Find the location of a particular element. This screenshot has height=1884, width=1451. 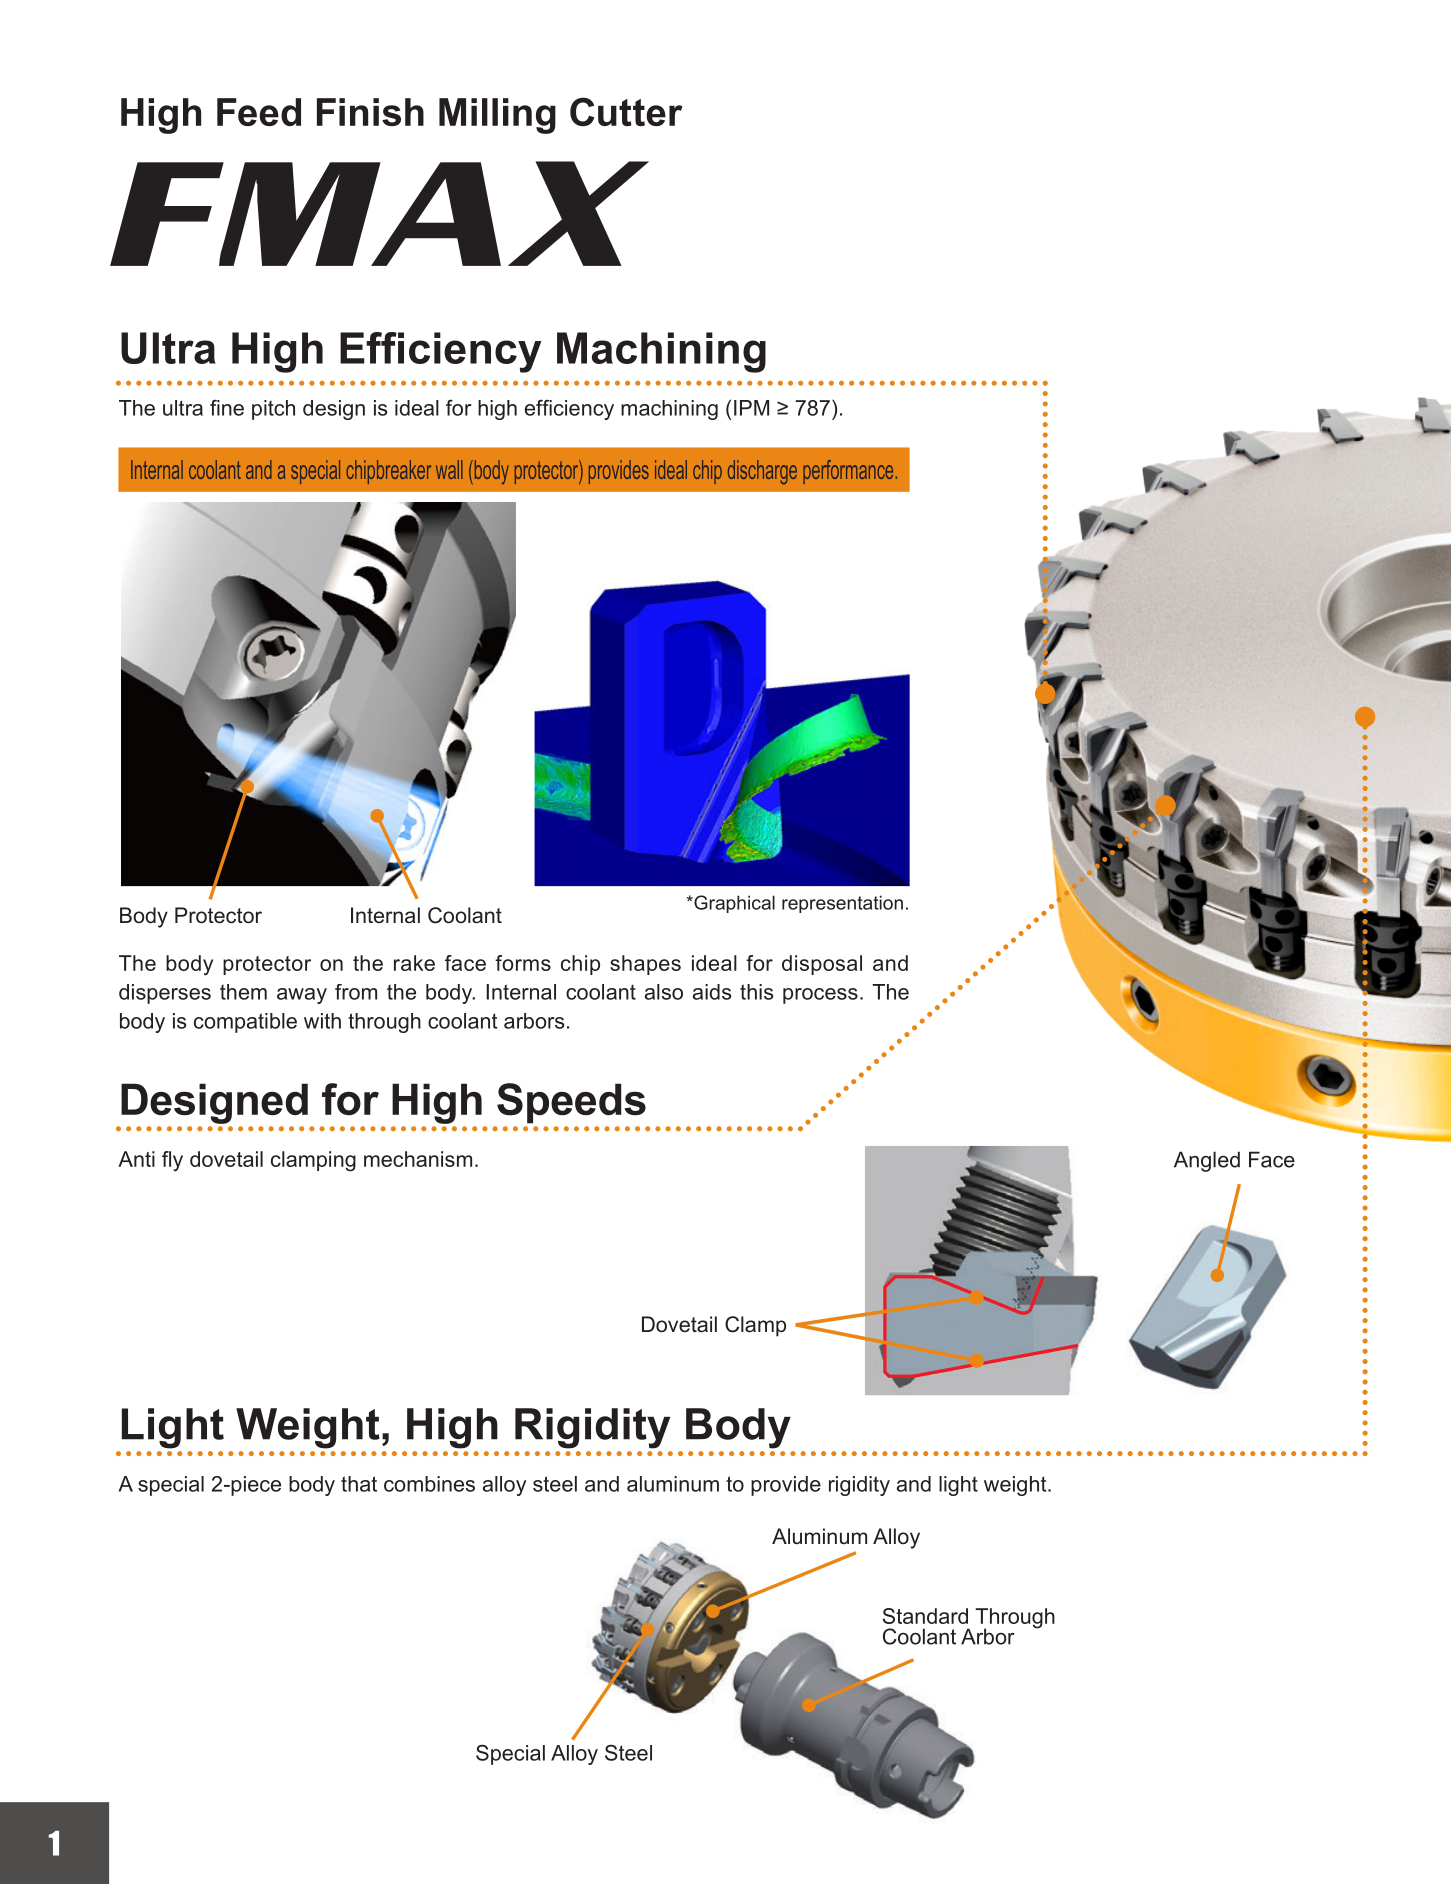

Cutter is located at coordinates (626, 111).
